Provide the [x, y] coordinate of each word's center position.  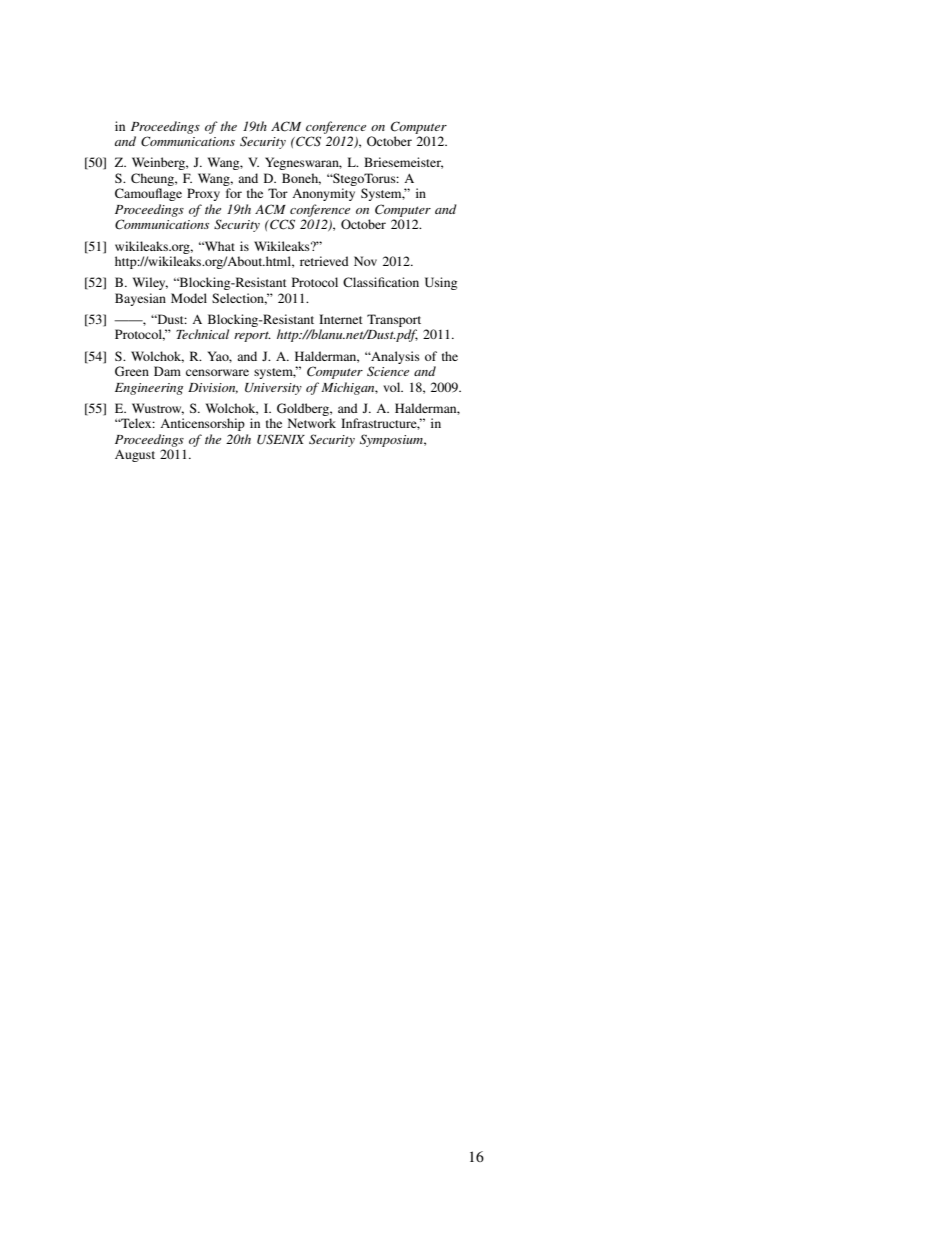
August [135, 456]
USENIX [281, 439]
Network [312, 423]
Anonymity [323, 194]
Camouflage [148, 194]
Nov [365, 261]
